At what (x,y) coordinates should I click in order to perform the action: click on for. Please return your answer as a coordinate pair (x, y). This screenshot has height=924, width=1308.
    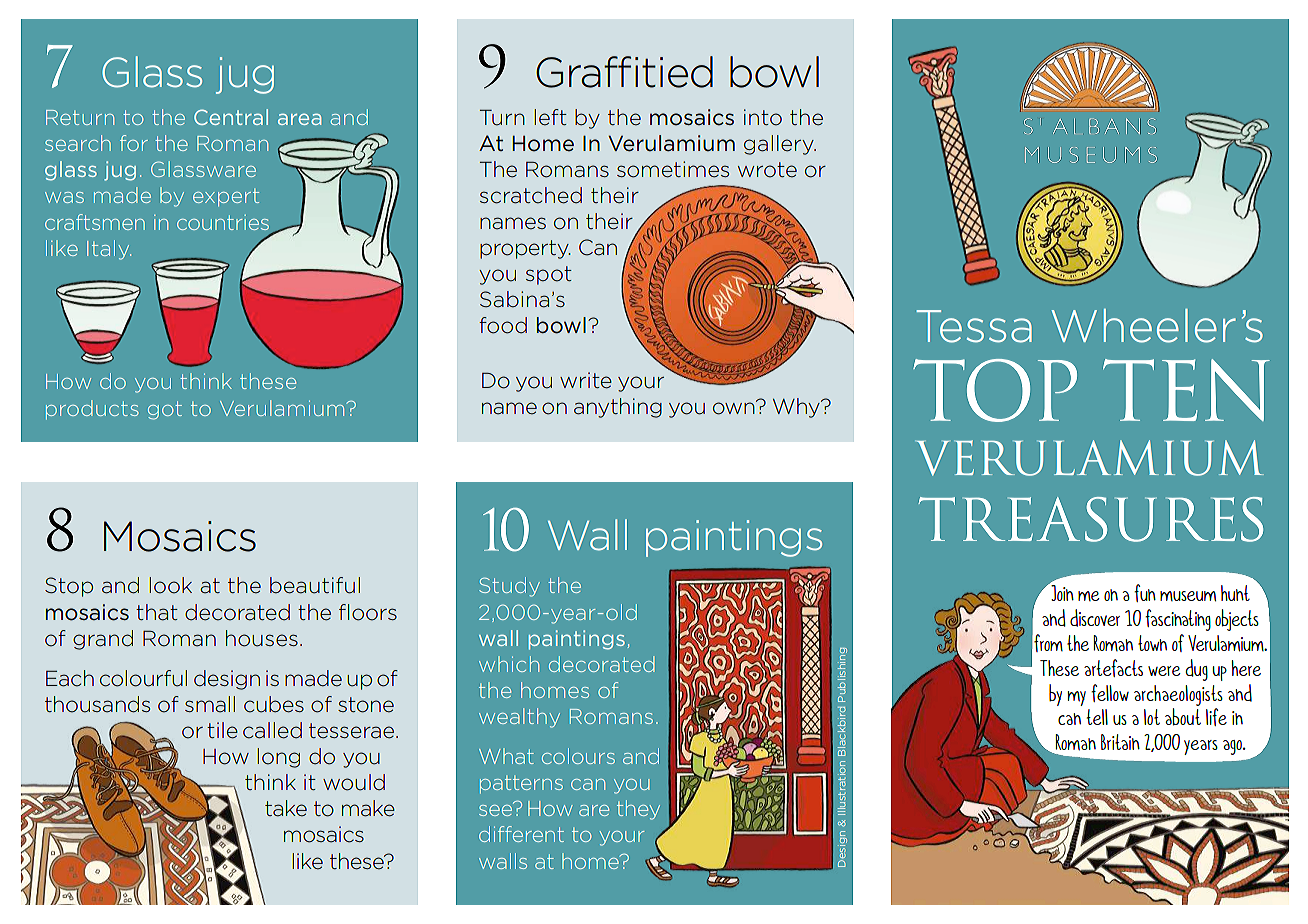
    Looking at the image, I should click on (134, 143).
